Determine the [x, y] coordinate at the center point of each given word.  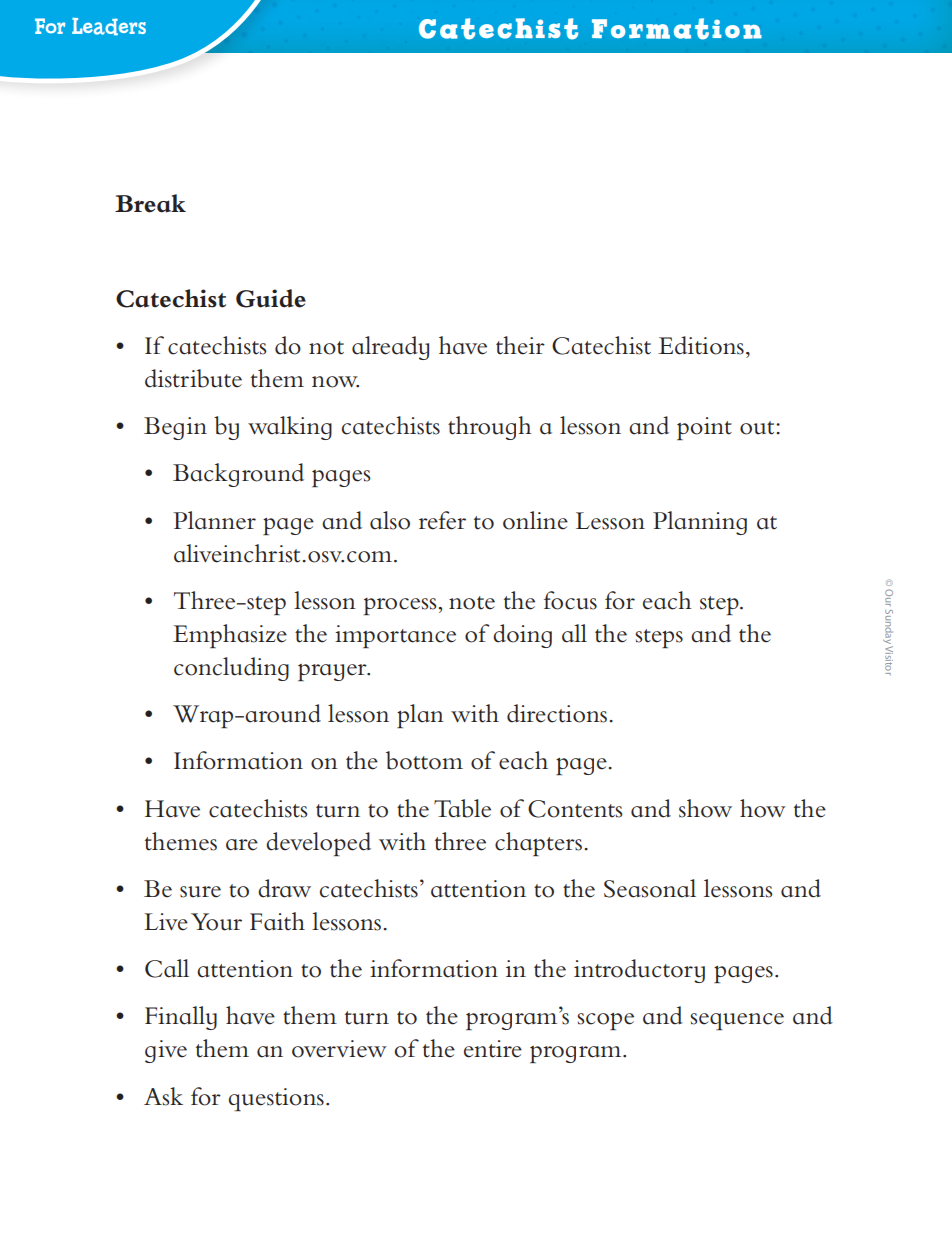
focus [570, 600]
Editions [701, 345]
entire [493, 1049]
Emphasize [230, 636]
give [166, 1051]
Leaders [109, 26]
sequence [737, 1021]
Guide [271, 298]
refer [442, 520]
